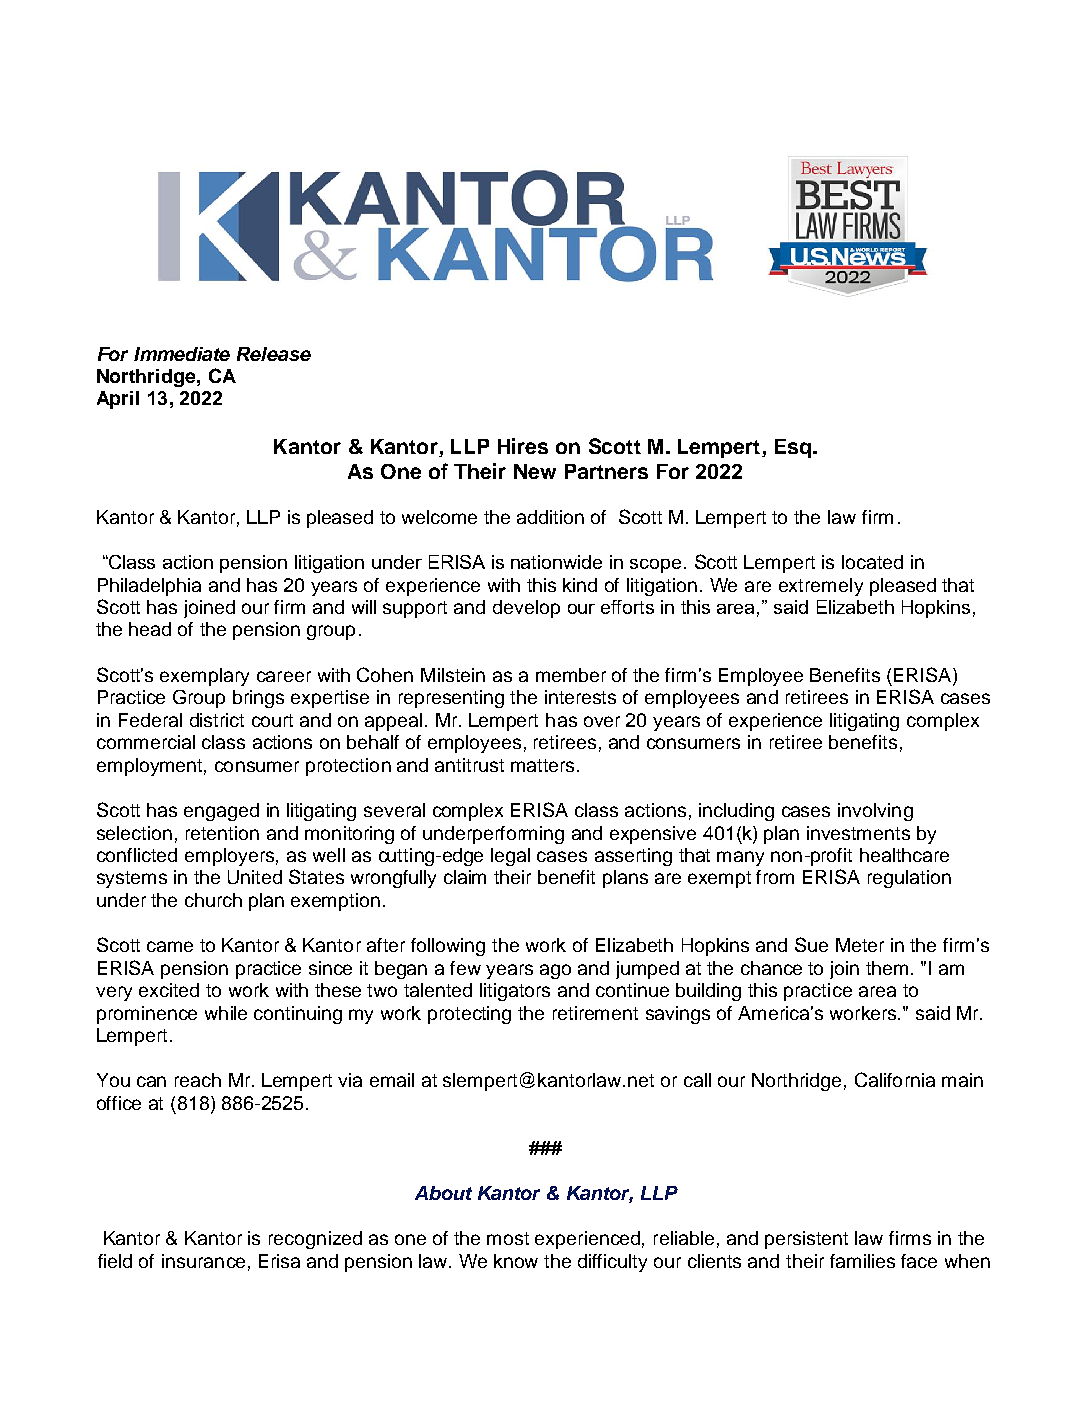 This screenshot has width=1090, height=1411. Describe the element at coordinates (887, 968) in the screenshot. I see `them` at that location.
